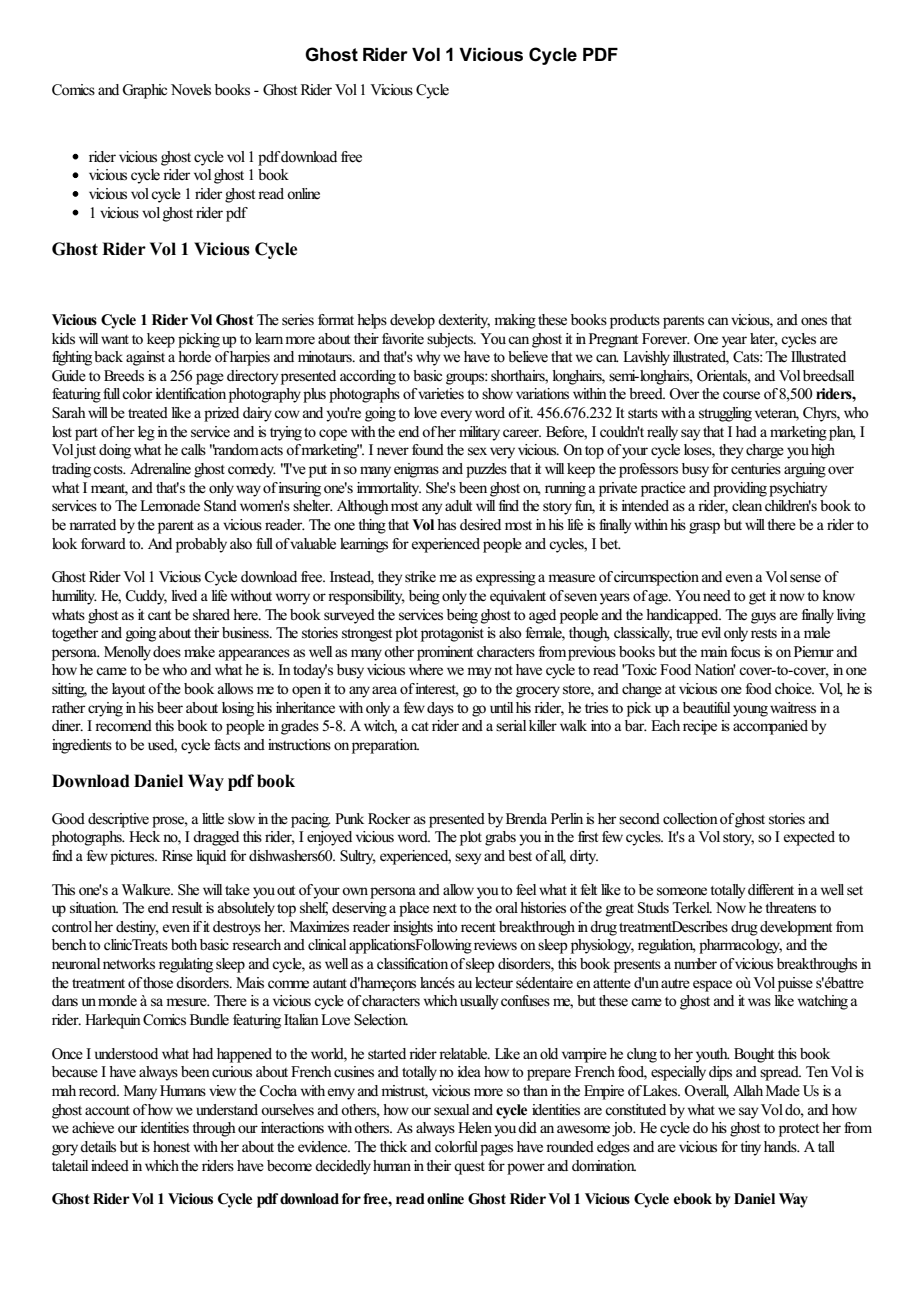 The width and height of the screenshot is (924, 1308). I want to click on Novels, so click(191, 90).
